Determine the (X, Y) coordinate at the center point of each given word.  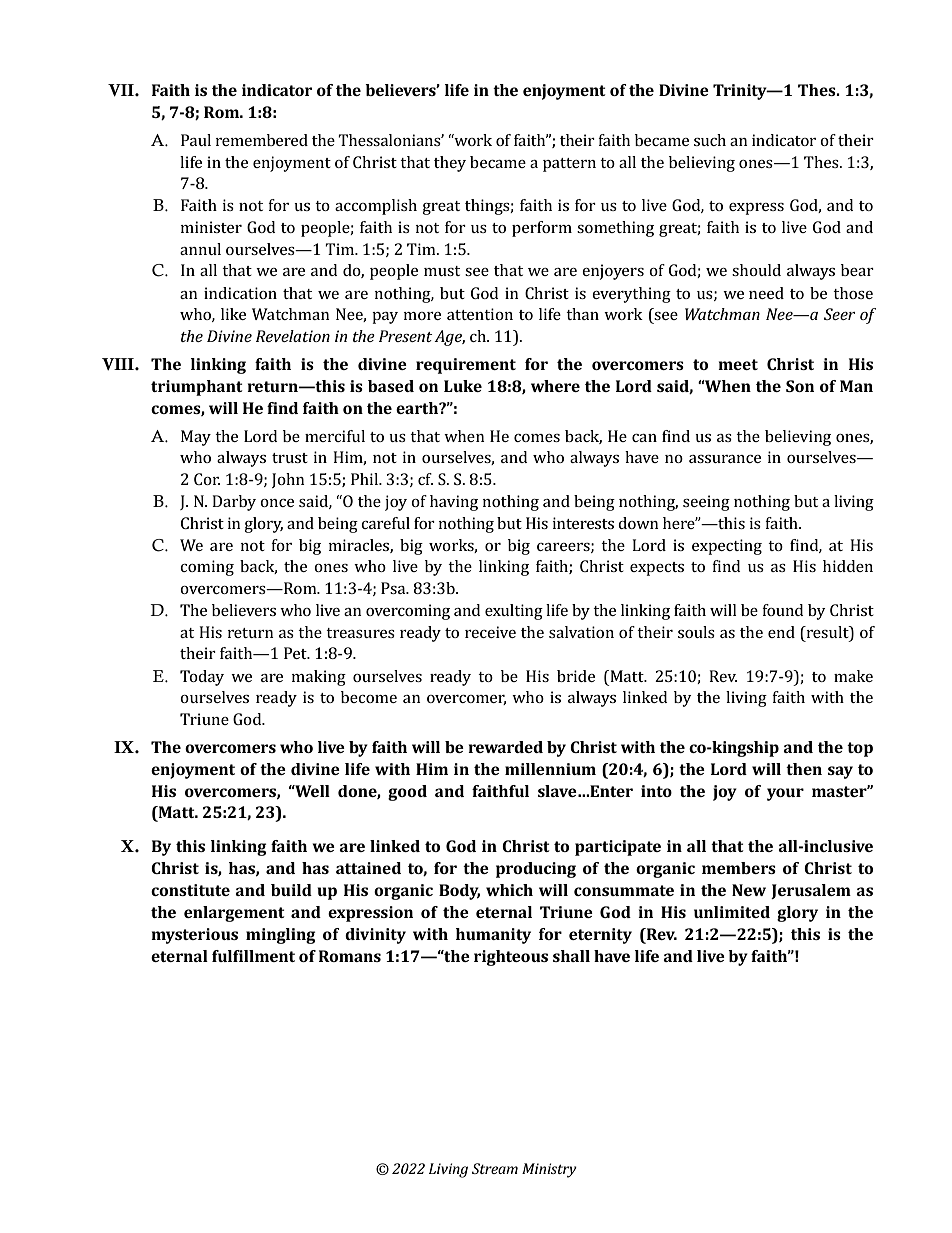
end (781, 632)
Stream (495, 1168)
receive (490, 632)
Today (202, 678)
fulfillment (253, 956)
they (450, 164)
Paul (196, 140)
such (710, 140)
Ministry (549, 1170)
